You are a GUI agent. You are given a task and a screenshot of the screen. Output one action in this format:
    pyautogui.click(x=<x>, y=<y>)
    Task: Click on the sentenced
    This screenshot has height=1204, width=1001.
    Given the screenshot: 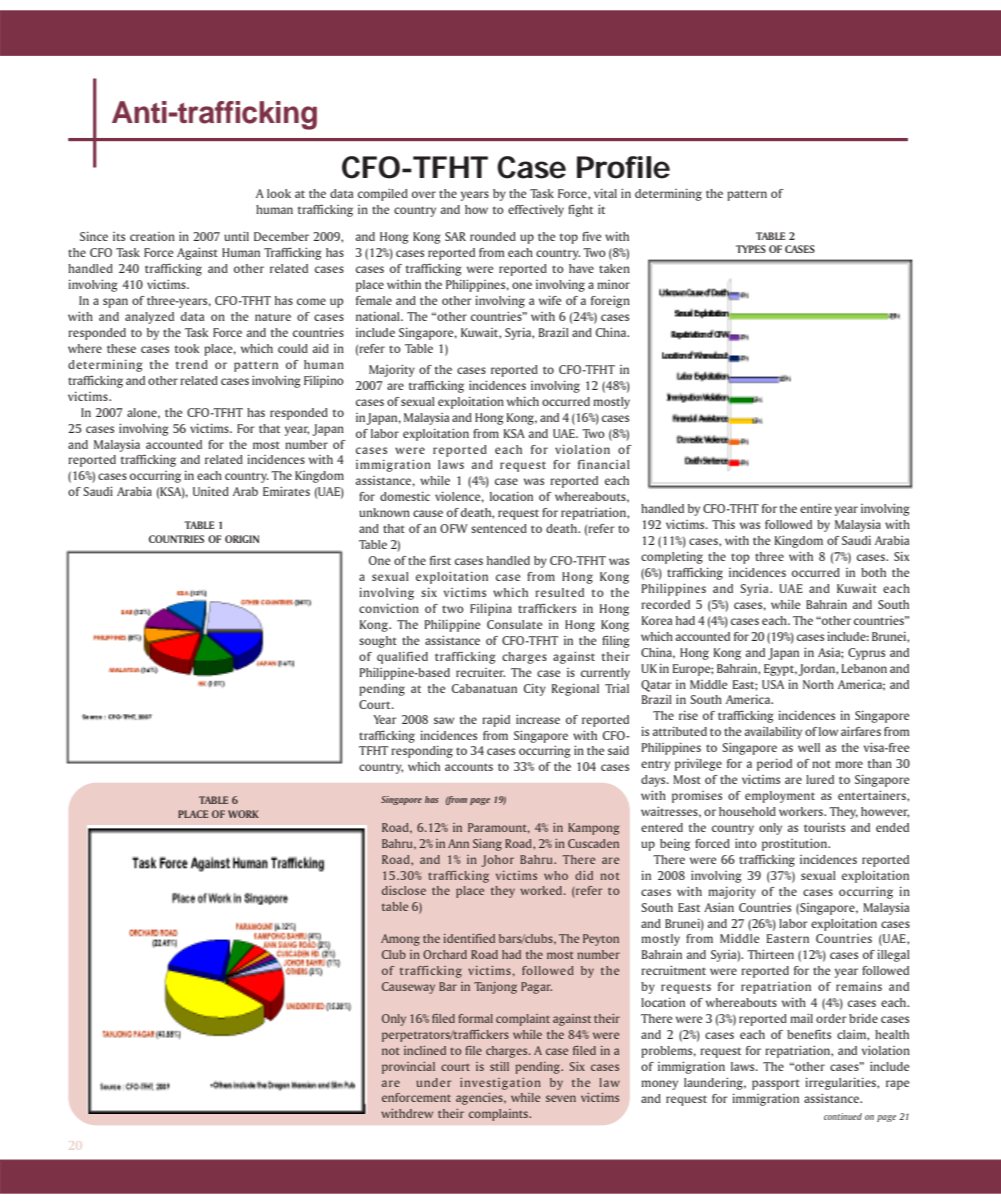 What is the action you would take?
    pyautogui.click(x=499, y=528)
